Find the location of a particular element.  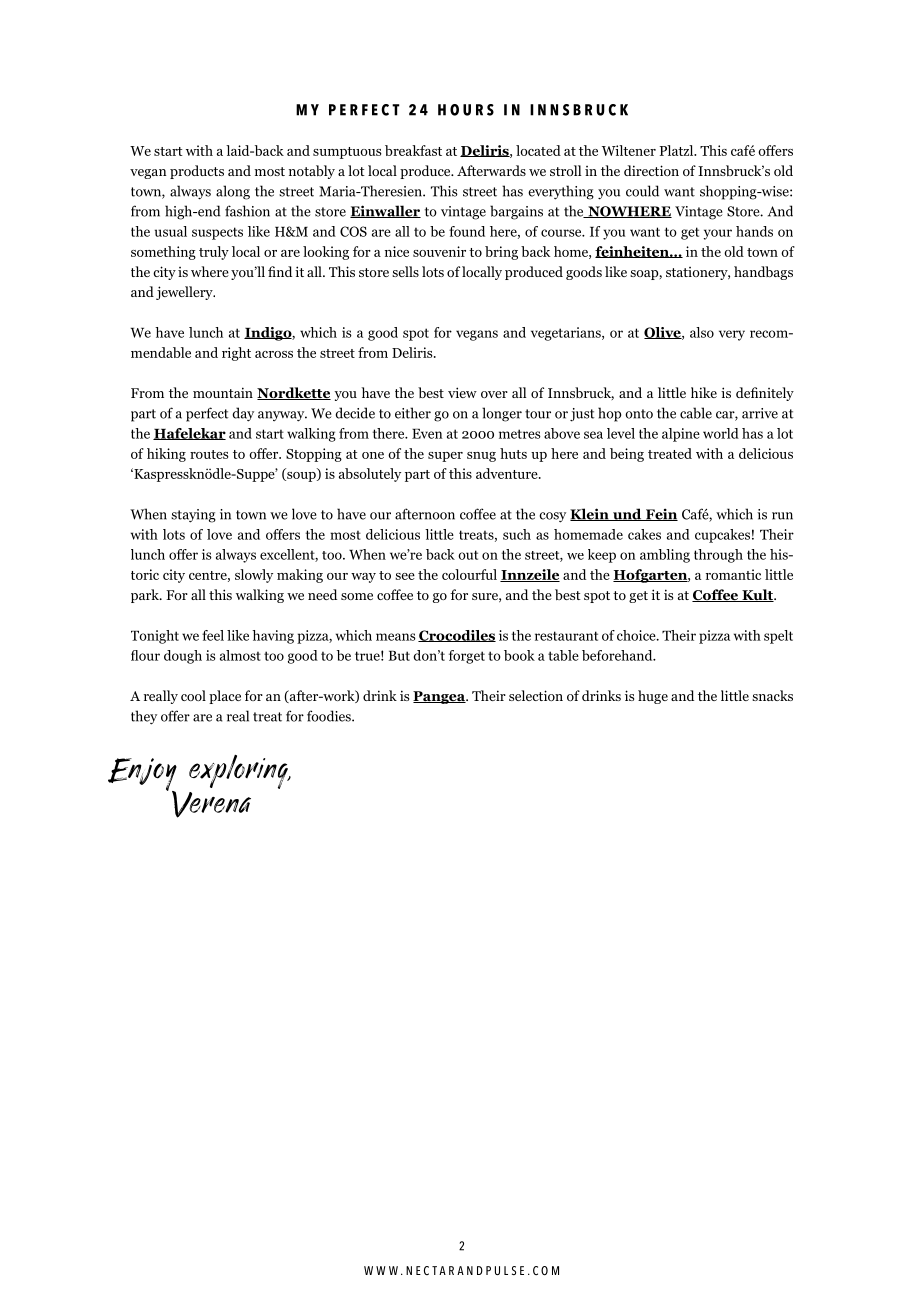

exploring is located at coordinates (239, 772).
